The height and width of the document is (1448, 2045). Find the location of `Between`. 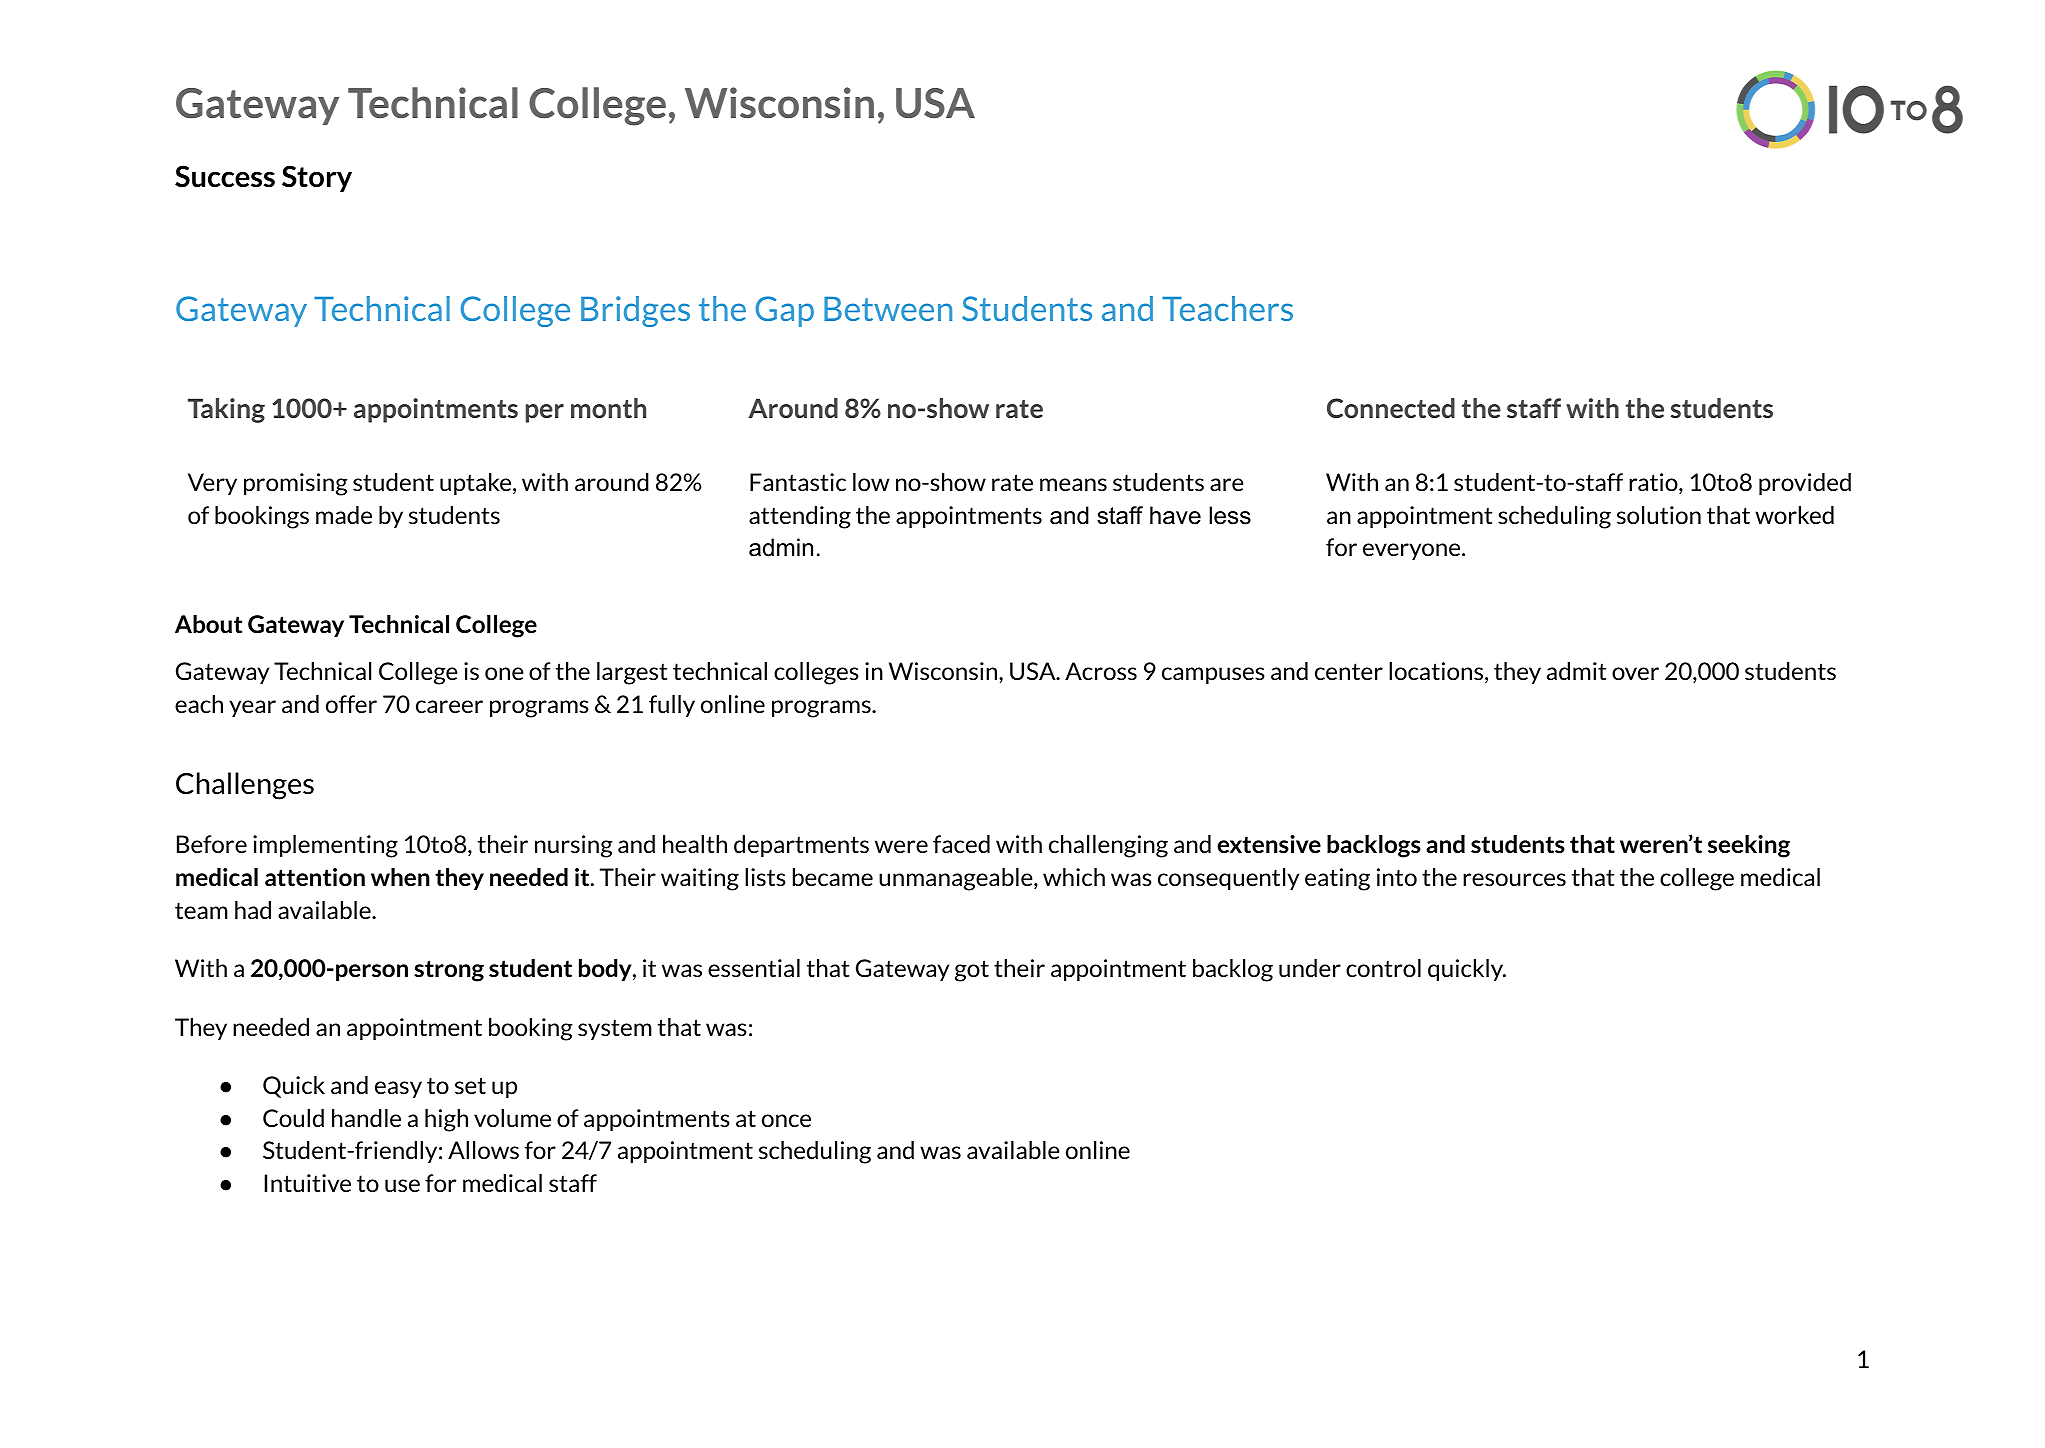

Between is located at coordinates (888, 309).
